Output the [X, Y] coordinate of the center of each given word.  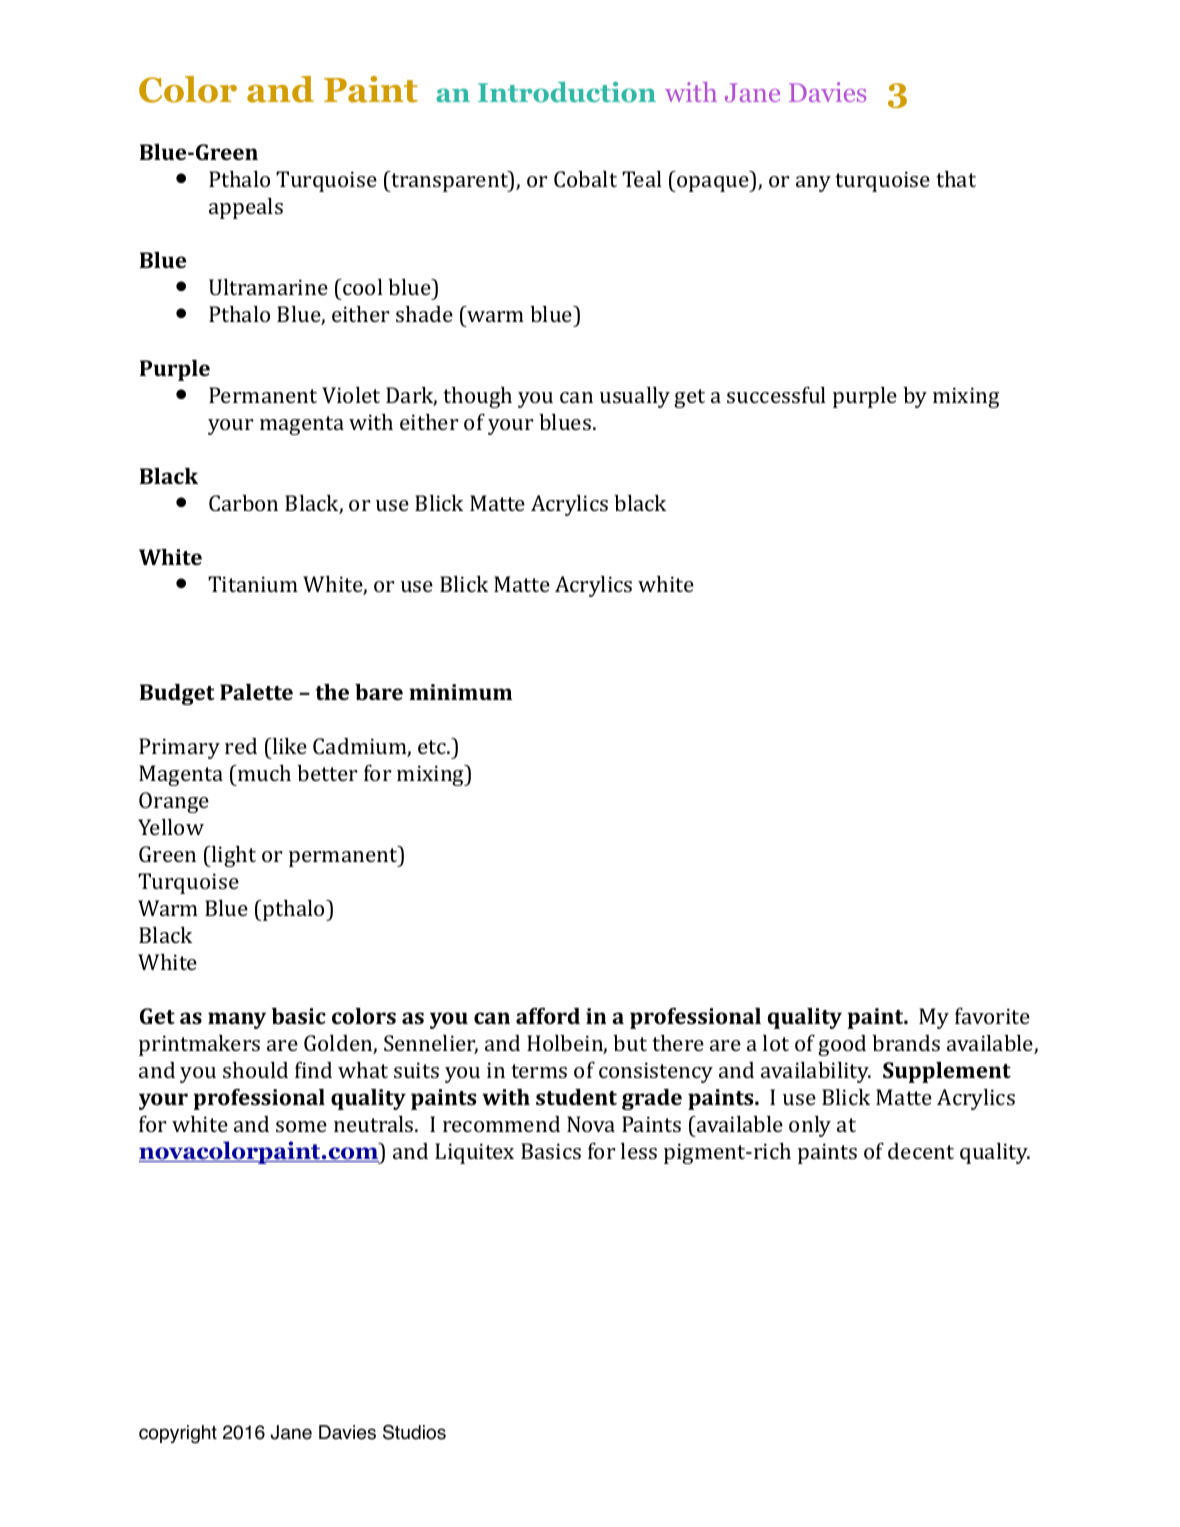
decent [921, 1151]
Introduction [567, 92]
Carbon [243, 503]
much [263, 773]
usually [635, 397]
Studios [414, 1432]
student [576, 1097]
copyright [178, 1434]
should [255, 1070]
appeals [246, 208]
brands [906, 1043]
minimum [460, 692]
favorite [992, 1015]
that [956, 179]
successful [776, 394]
